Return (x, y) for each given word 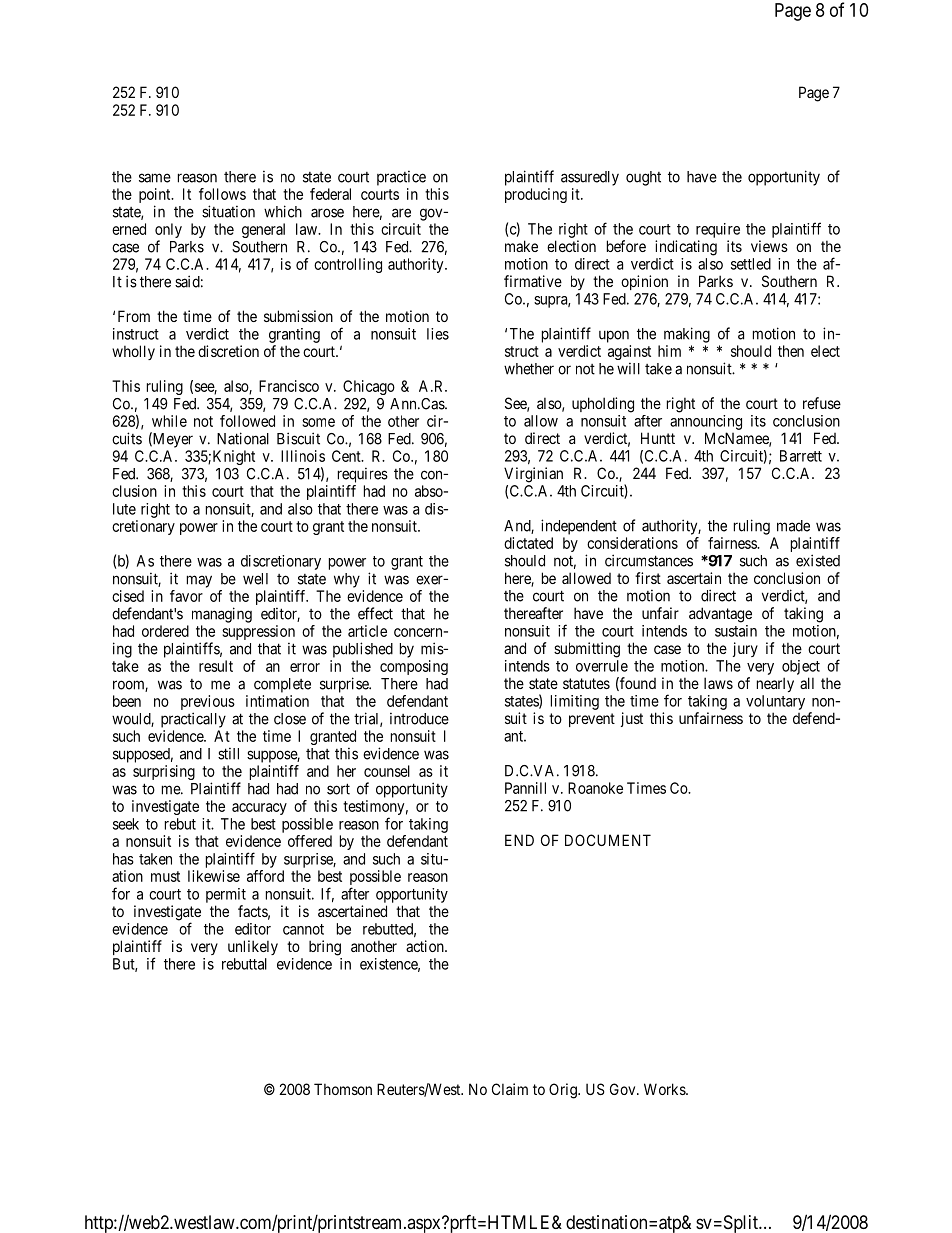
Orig (564, 1091)
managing (222, 615)
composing (414, 667)
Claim (510, 1089)
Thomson (343, 1089)
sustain (736, 631)
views (769, 246)
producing (536, 195)
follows (222, 194)
